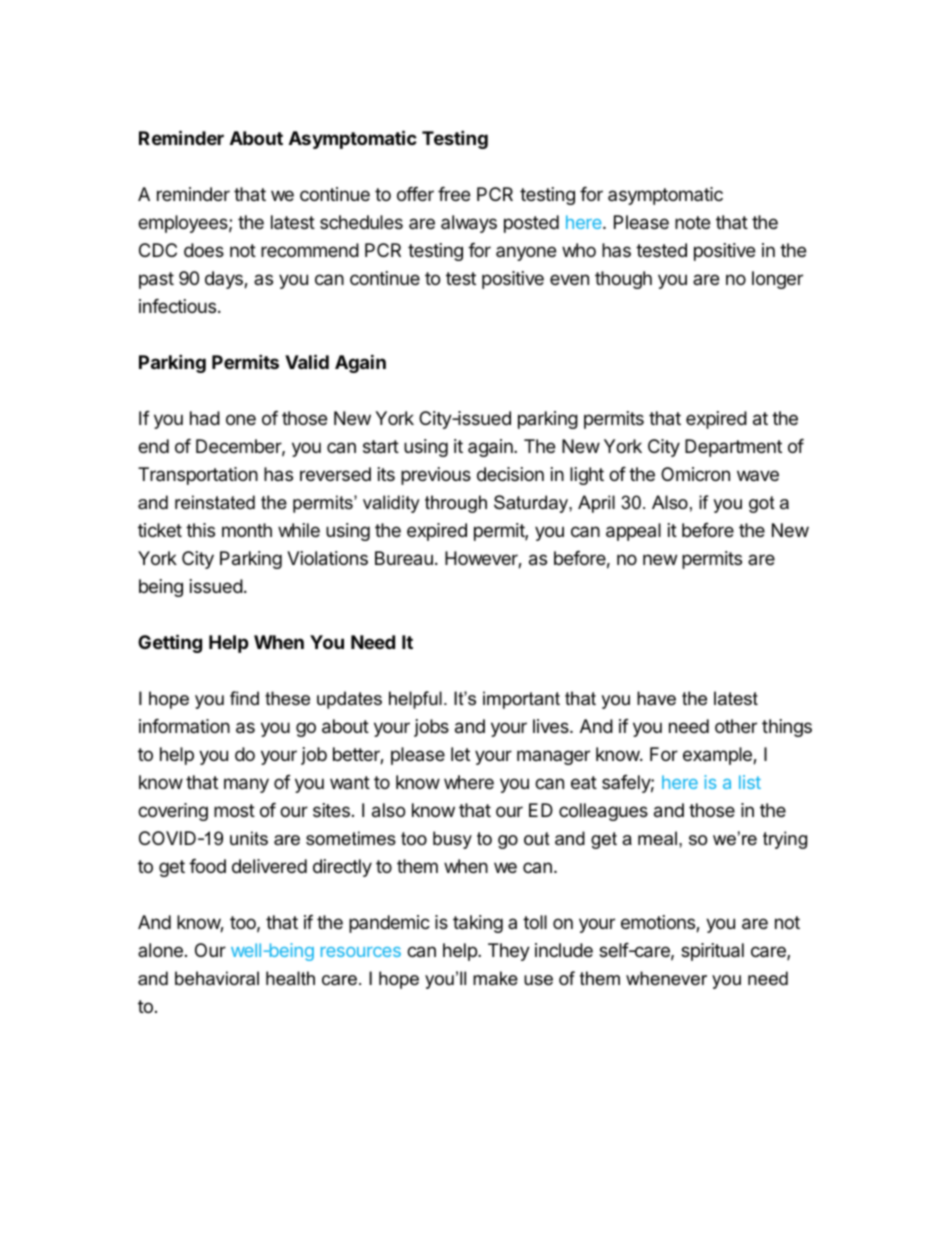  Describe the element at coordinates (404, 558) in the page. I see `Bureau` at that location.
